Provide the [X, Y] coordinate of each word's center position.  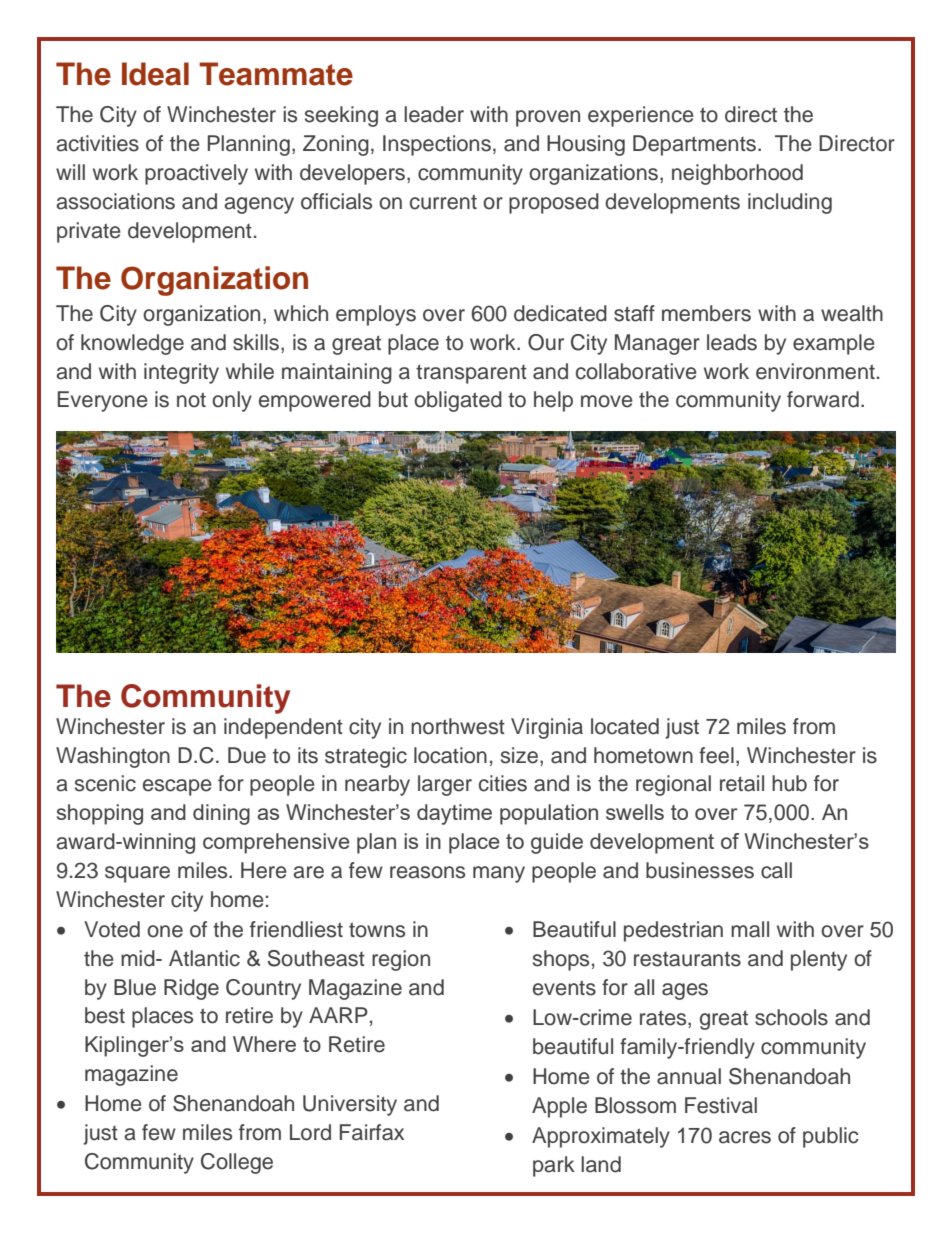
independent [283, 728]
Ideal [155, 74]
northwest [458, 726]
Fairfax [372, 1132]
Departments [694, 145]
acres [745, 1137]
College [237, 1163]
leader [434, 114]
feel [716, 755]
